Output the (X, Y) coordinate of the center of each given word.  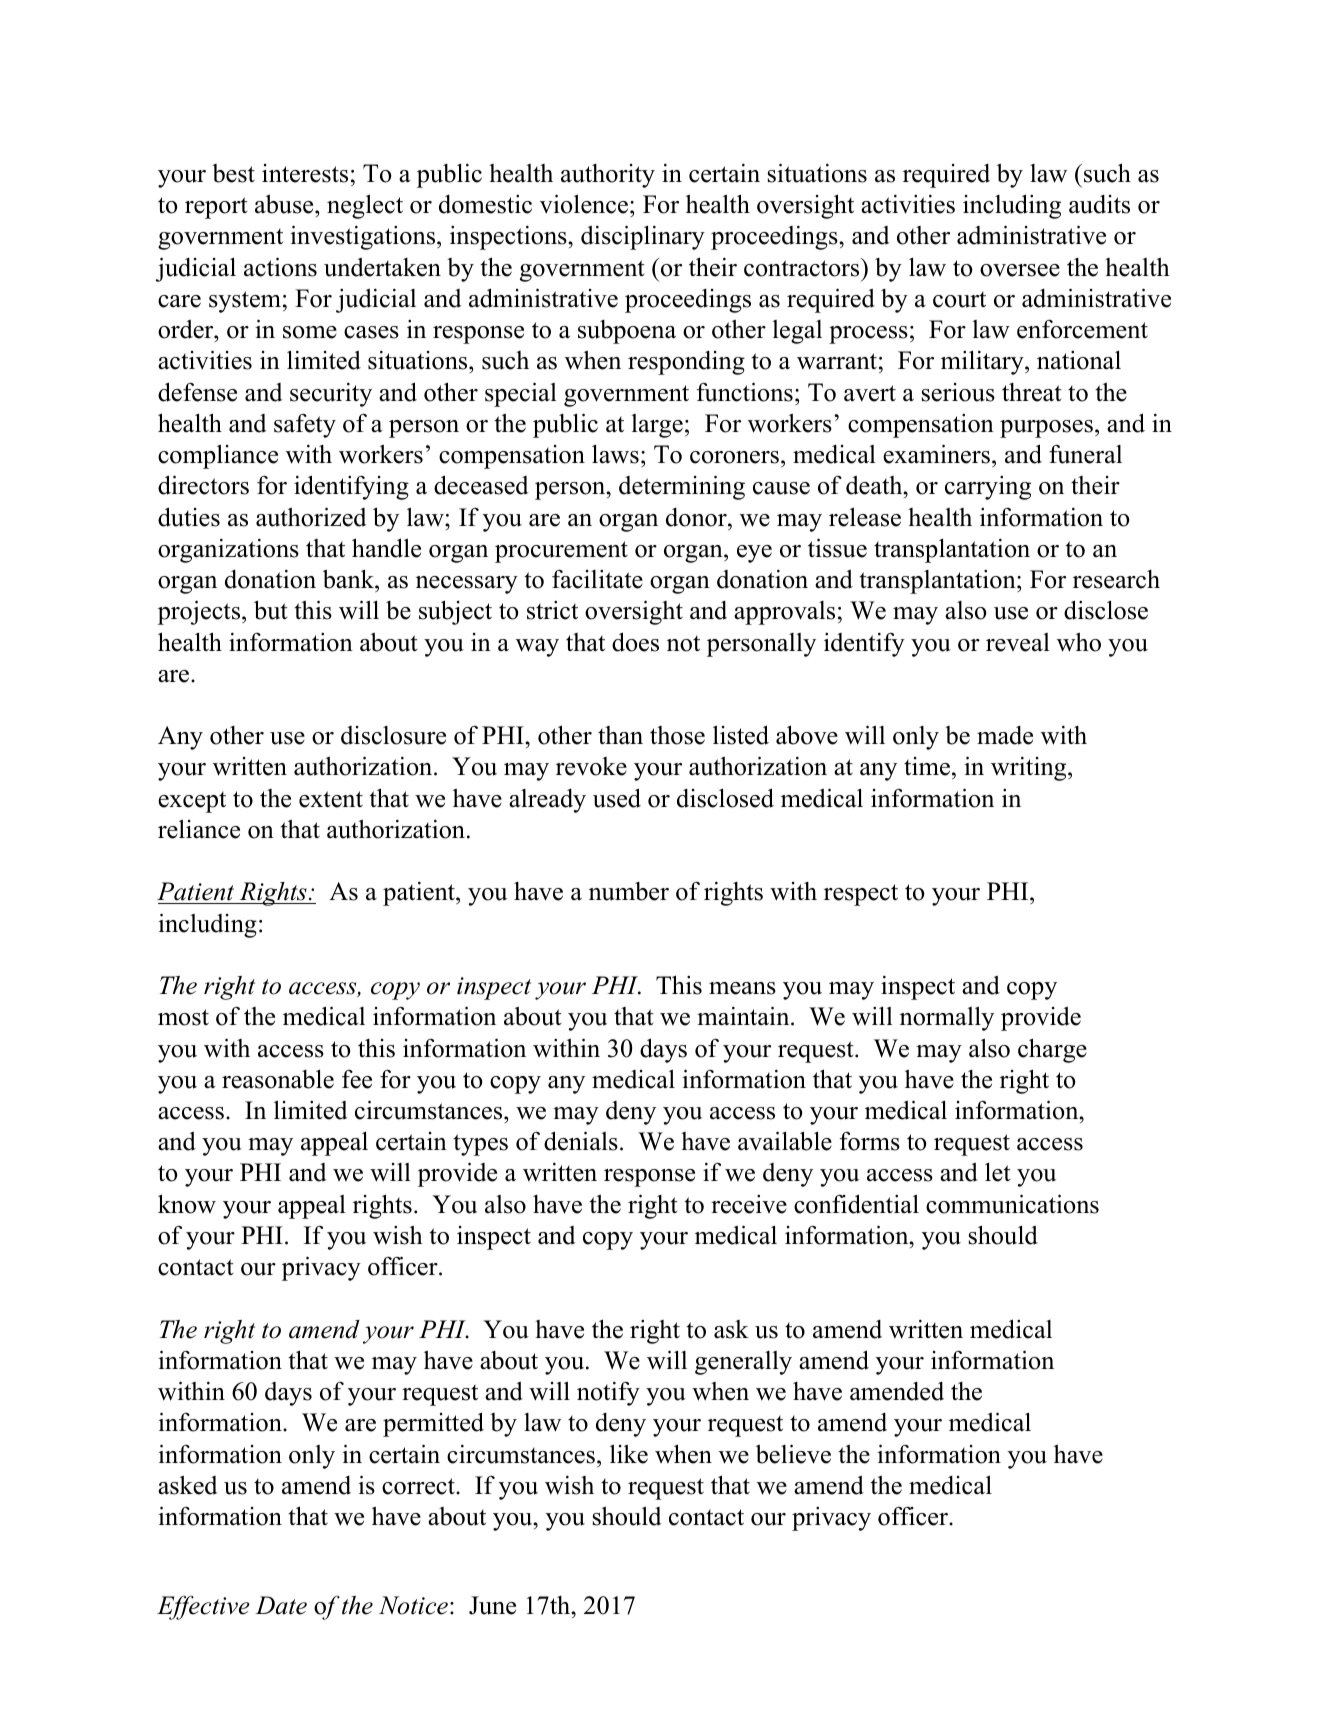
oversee (1020, 270)
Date (281, 1605)
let (997, 1172)
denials (581, 1141)
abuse (285, 206)
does (635, 642)
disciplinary (643, 237)
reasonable (278, 1079)
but (270, 610)
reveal (1018, 642)
